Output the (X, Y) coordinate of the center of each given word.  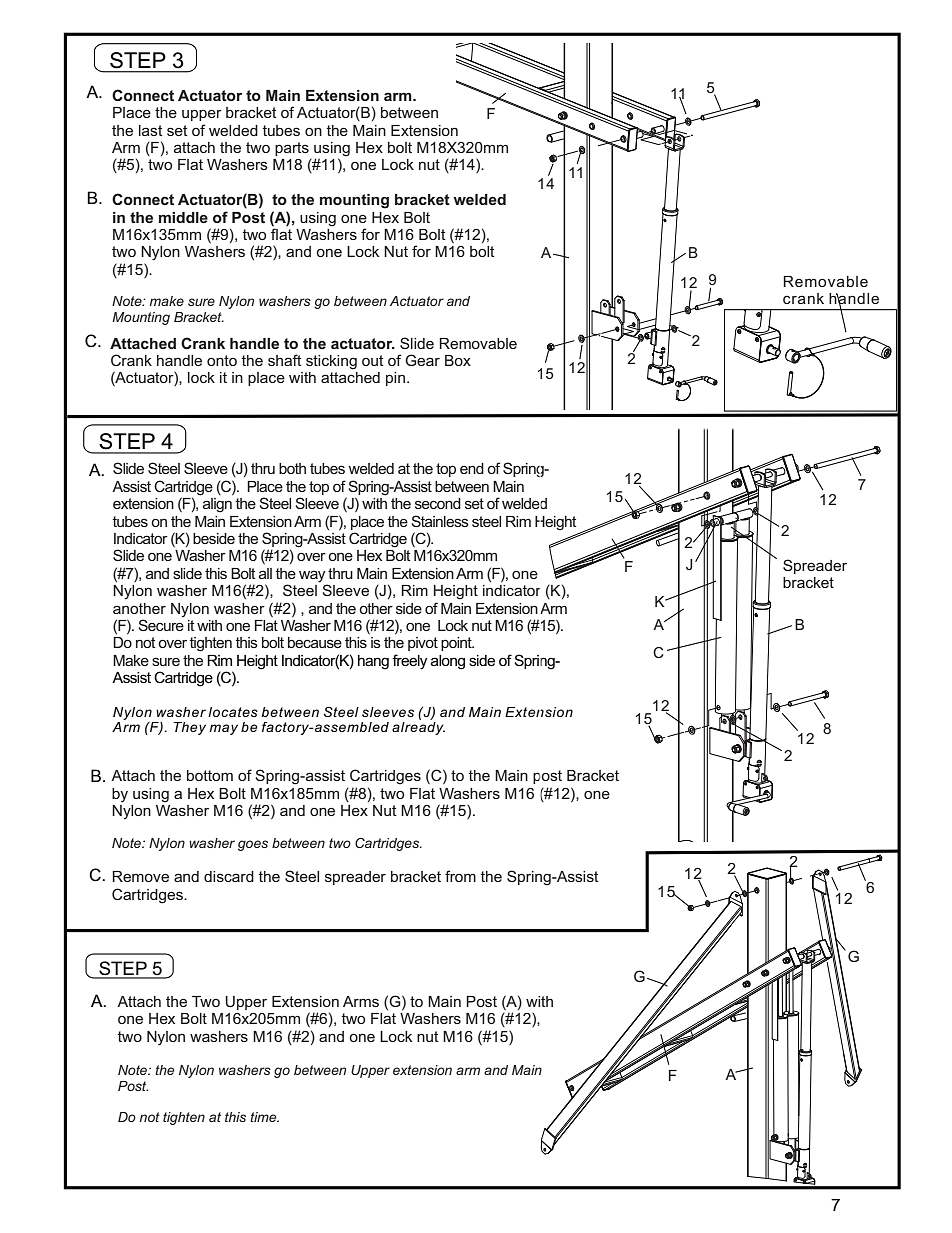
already (418, 728)
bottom (210, 775)
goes (253, 845)
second (438, 503)
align (217, 505)
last (151, 130)
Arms (361, 1001)
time (264, 1117)
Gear (422, 360)
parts (292, 149)
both (292, 468)
